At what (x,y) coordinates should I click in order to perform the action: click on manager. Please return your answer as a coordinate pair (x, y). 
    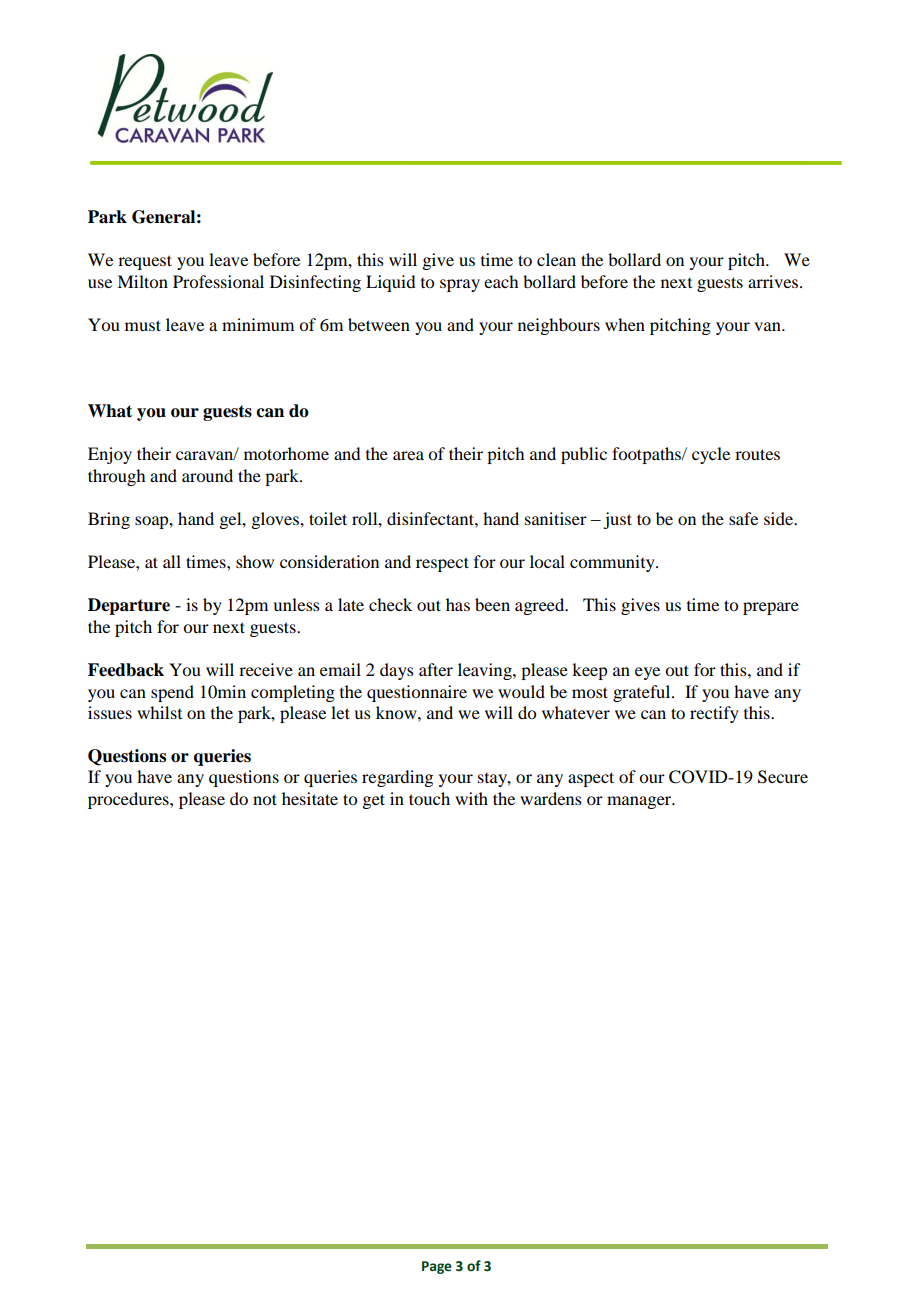
    Looking at the image, I should click on (640, 802).
